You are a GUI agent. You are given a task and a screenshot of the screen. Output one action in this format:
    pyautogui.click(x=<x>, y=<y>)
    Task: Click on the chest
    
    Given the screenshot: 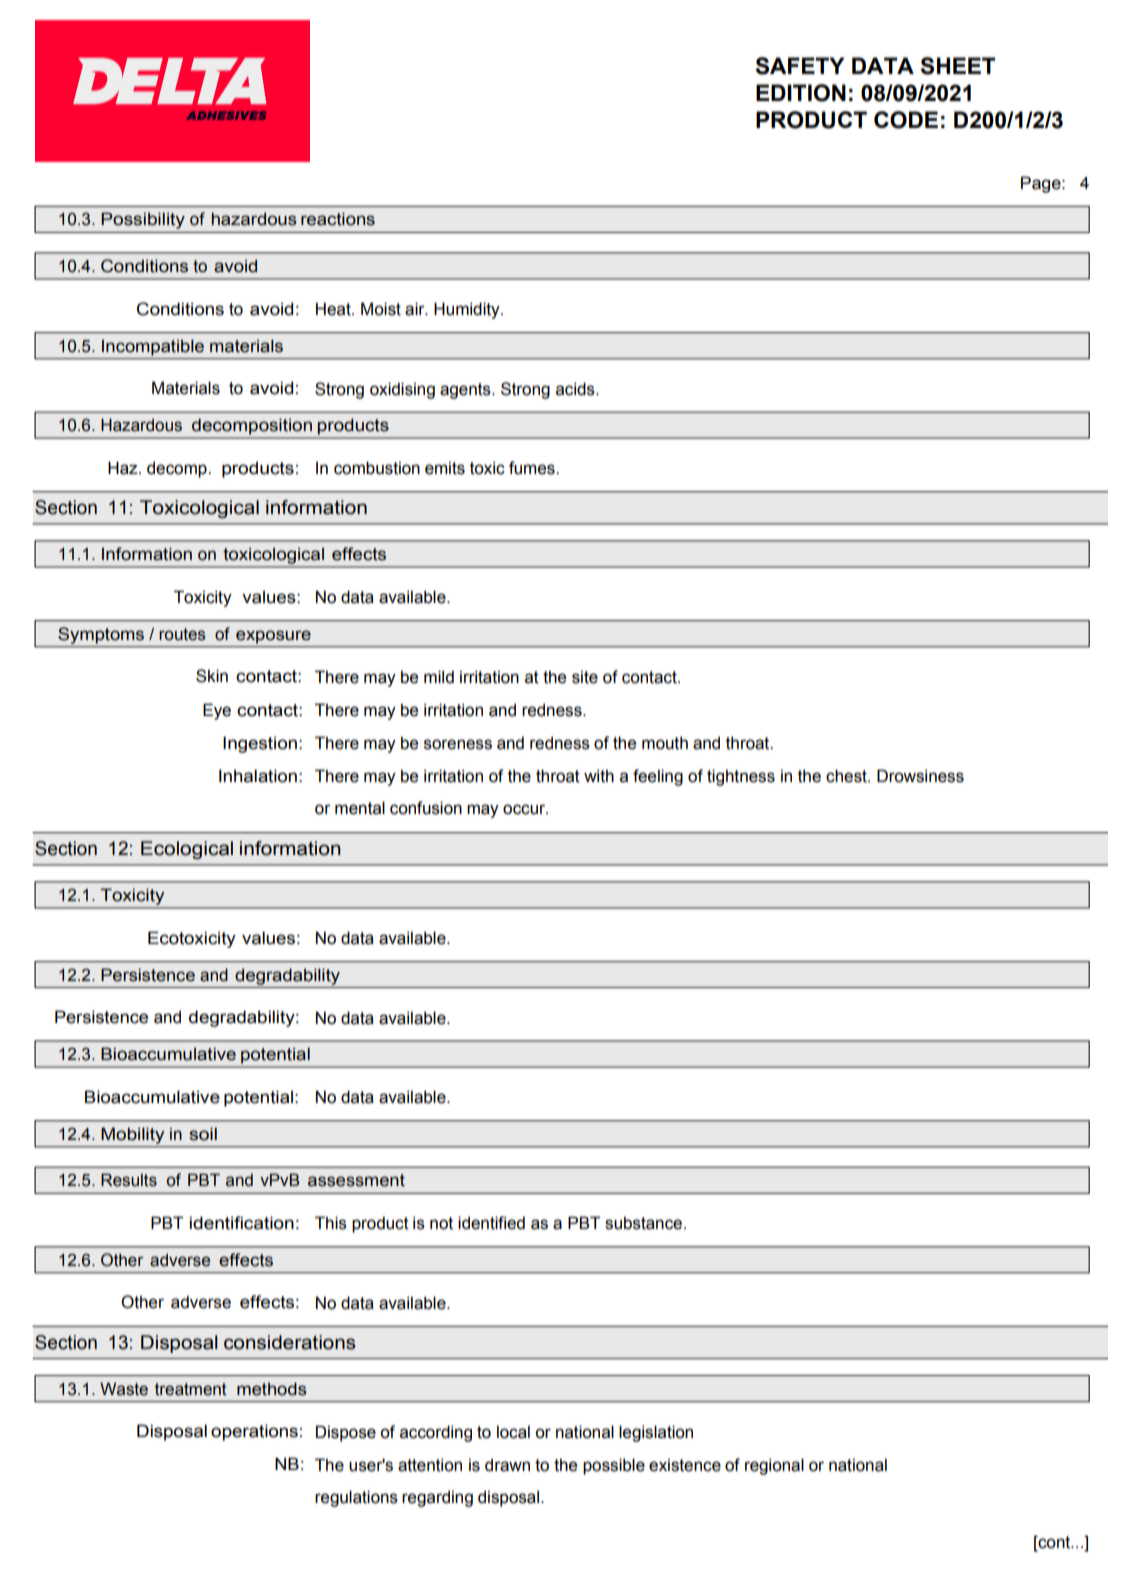 What is the action you would take?
    pyautogui.click(x=847, y=776)
